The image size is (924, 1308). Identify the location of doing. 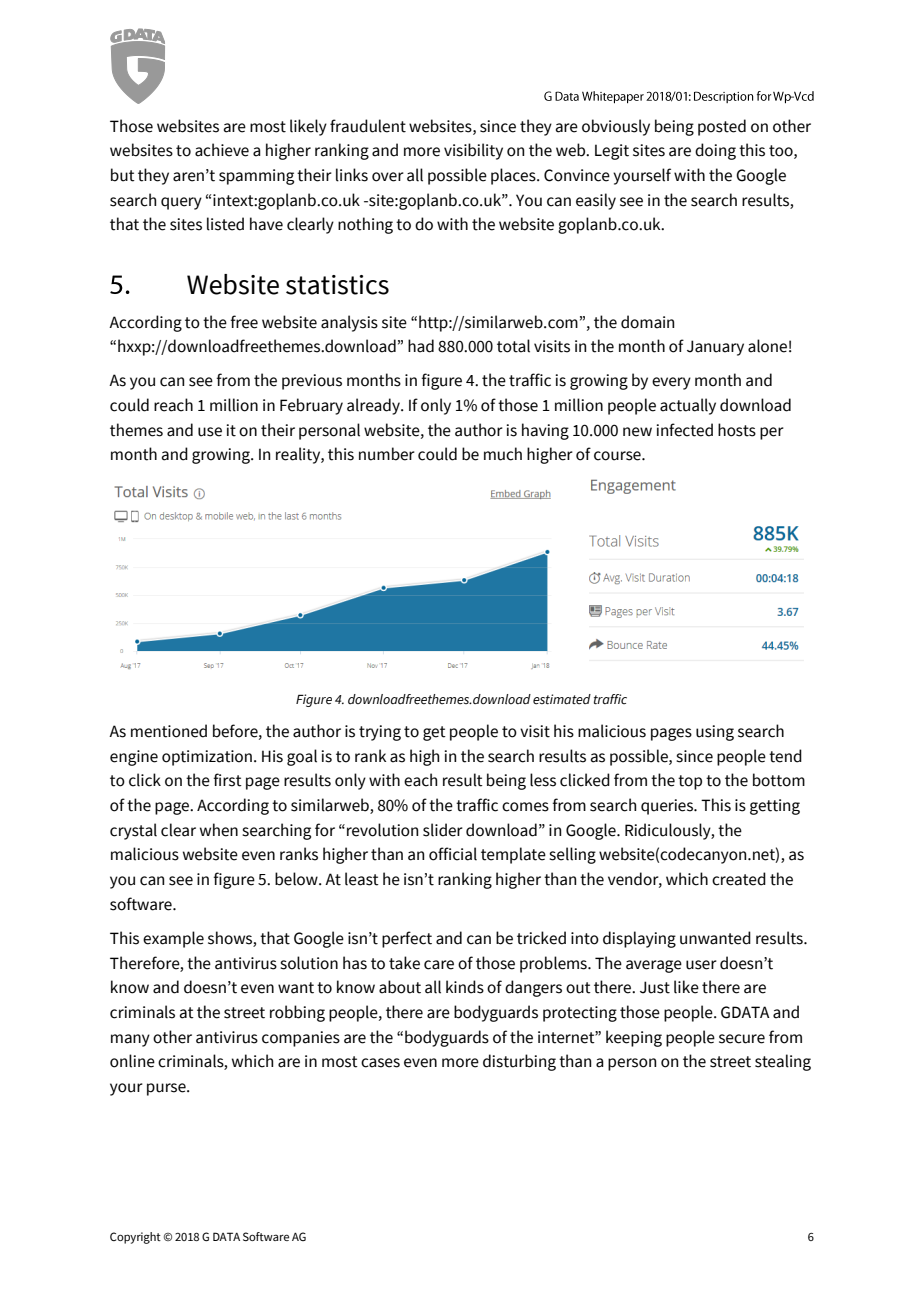
(715, 151).
